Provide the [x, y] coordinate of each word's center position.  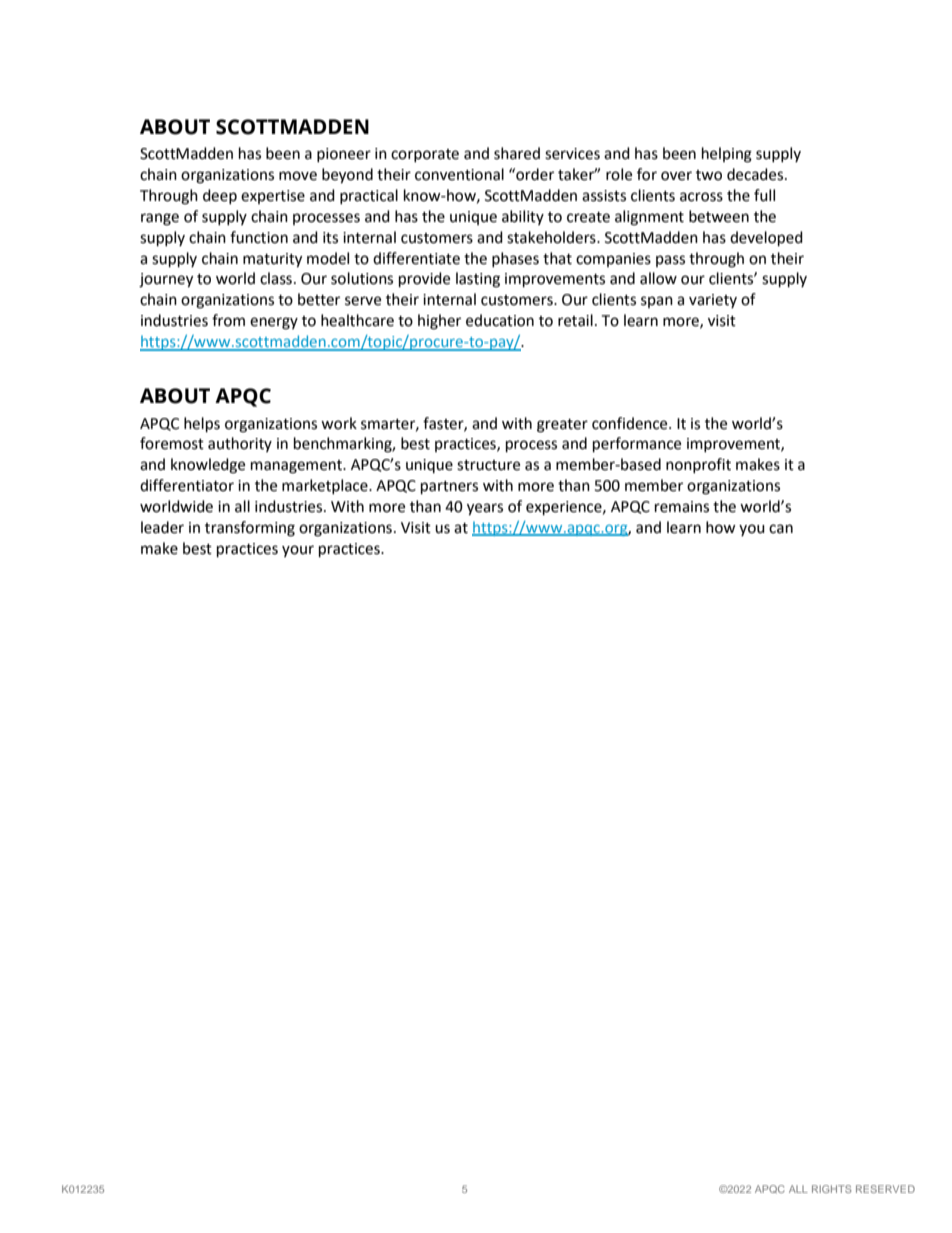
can [781, 529]
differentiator [187, 485]
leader [162, 527]
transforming [250, 529]
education [500, 320]
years [485, 509]
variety [713, 301]
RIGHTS [831, 1189]
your [298, 551]
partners [449, 488]
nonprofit [698, 465]
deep [220, 196]
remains [682, 507]
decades [756, 174]
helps [202, 425]
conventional [459, 174]
